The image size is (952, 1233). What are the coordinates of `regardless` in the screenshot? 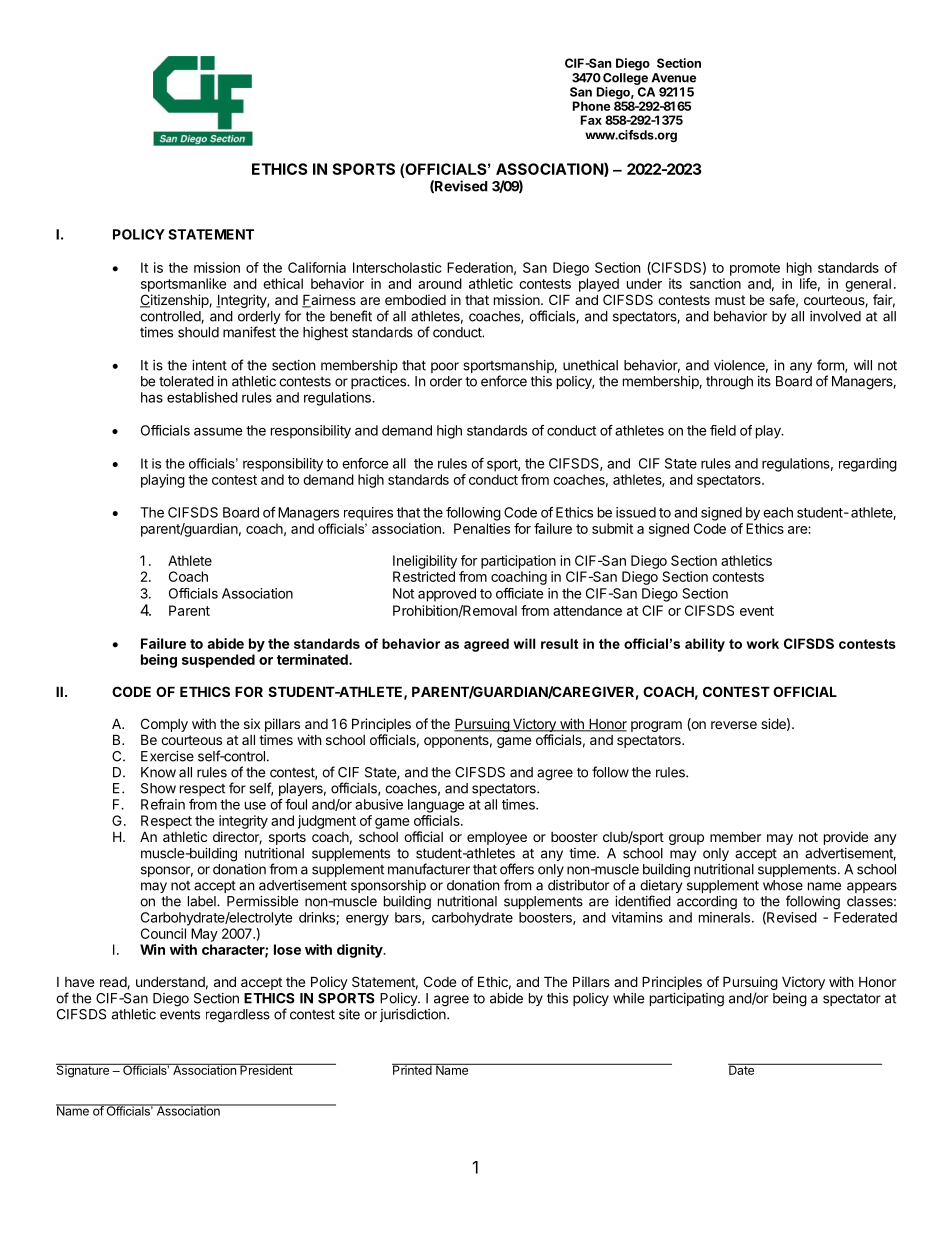 It's located at (238, 1016).
